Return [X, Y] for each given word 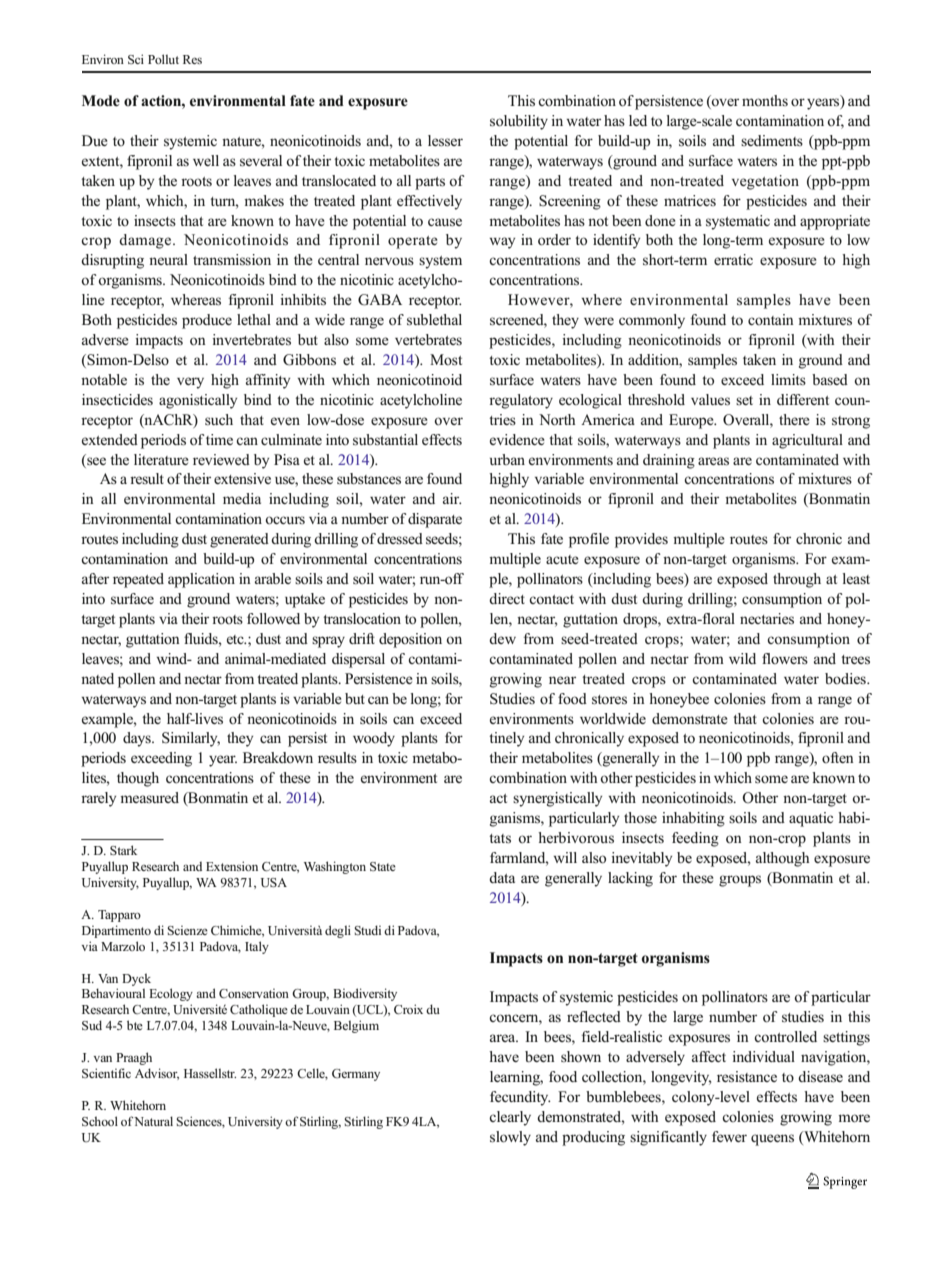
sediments [772, 140]
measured [149, 797]
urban [507, 459]
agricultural [807, 441]
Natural [153, 1121]
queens [772, 1140]
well [206, 160]
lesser [445, 141]
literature [161, 459]
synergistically [557, 799]
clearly [510, 1118]
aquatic [811, 819]
